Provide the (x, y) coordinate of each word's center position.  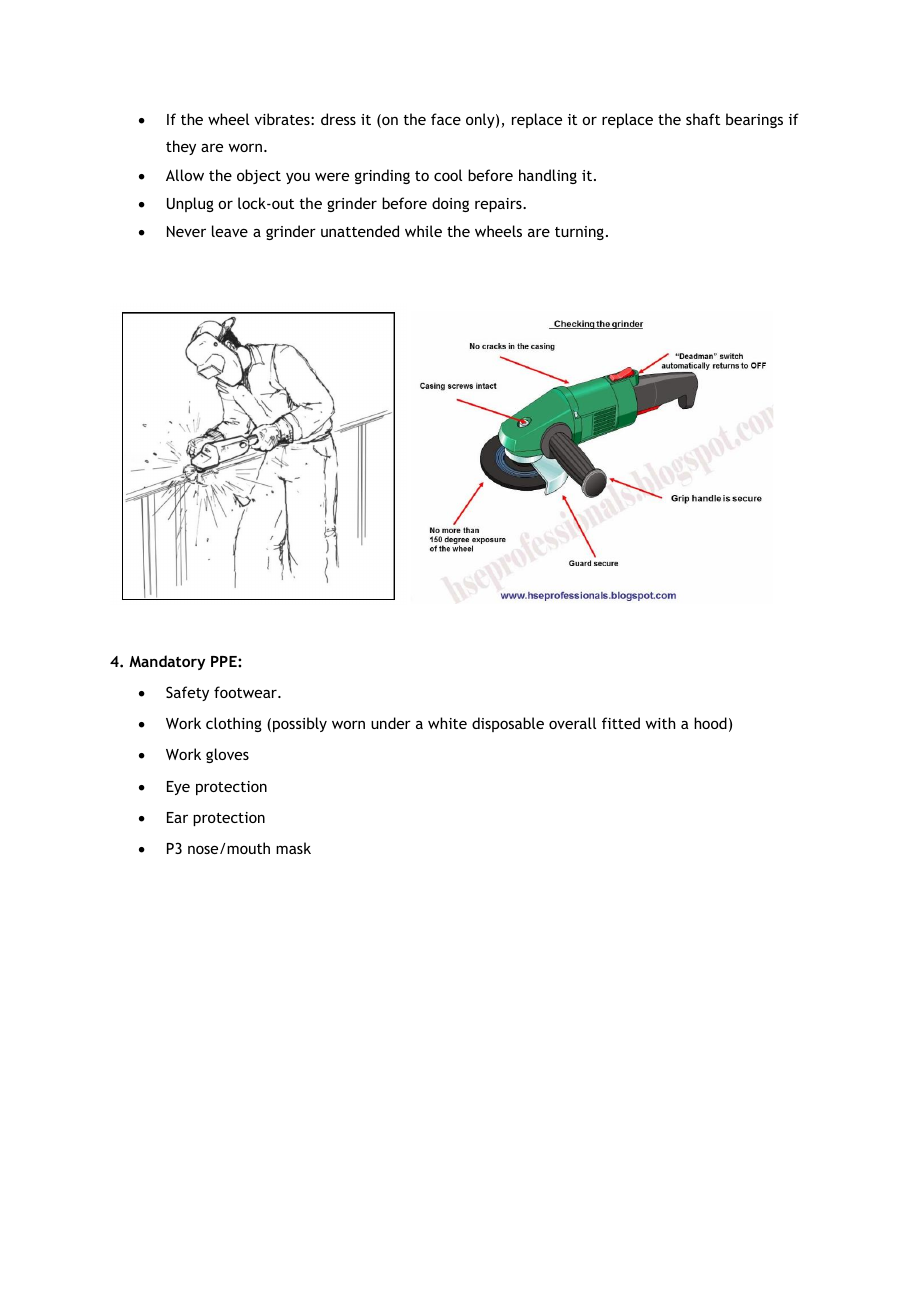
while (423, 231)
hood (710, 723)
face (446, 119)
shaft (703, 119)
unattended (360, 231)
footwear (246, 692)
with (660, 723)
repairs (499, 205)
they (181, 147)
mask (293, 848)
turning (579, 233)
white (447, 723)
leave (230, 231)
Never (186, 231)
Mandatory (167, 662)
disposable (508, 724)
